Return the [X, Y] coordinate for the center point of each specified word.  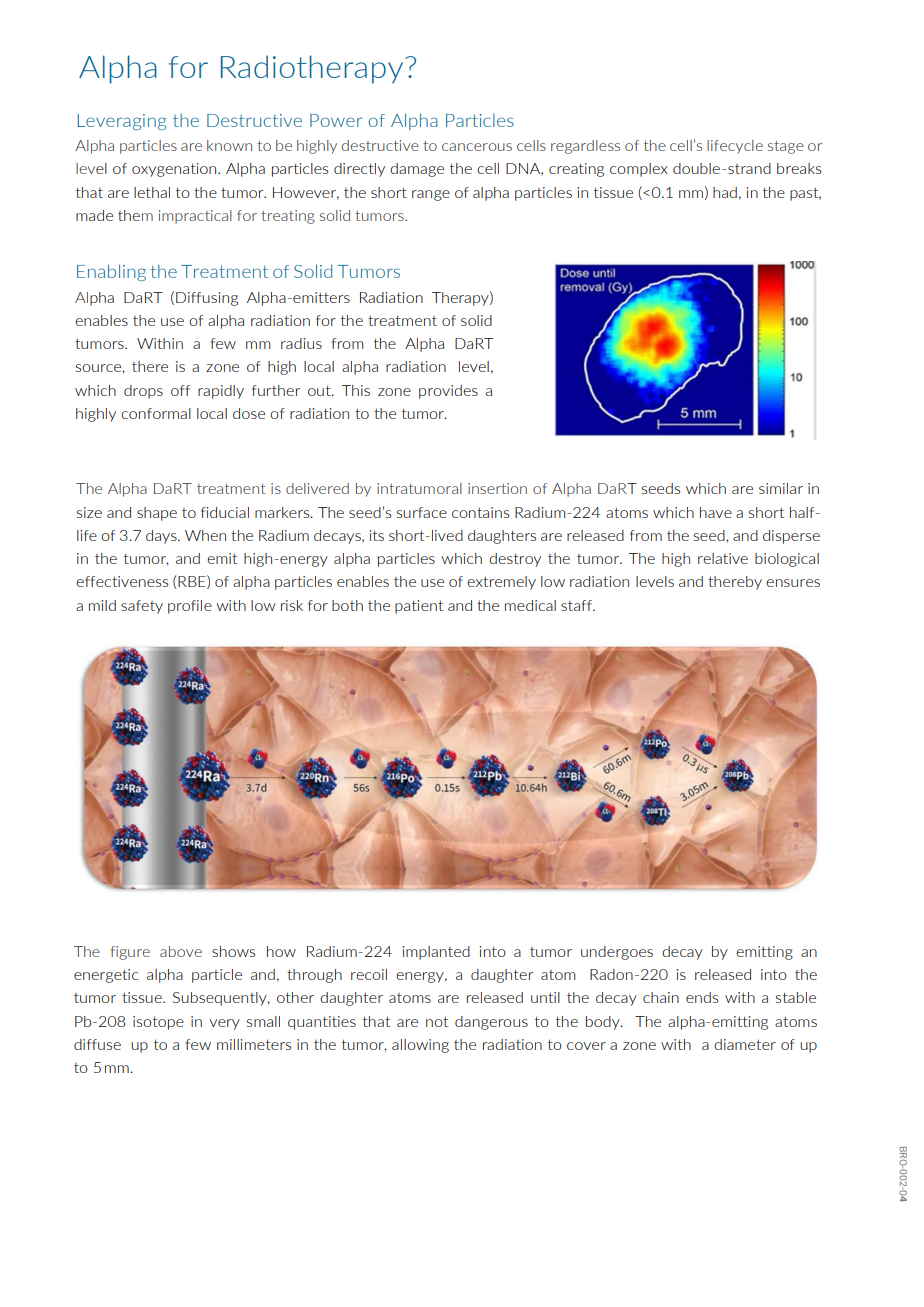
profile [190, 607]
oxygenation [175, 170]
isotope [158, 1023]
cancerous [477, 147]
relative [723, 558]
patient [419, 607]
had [725, 192]
